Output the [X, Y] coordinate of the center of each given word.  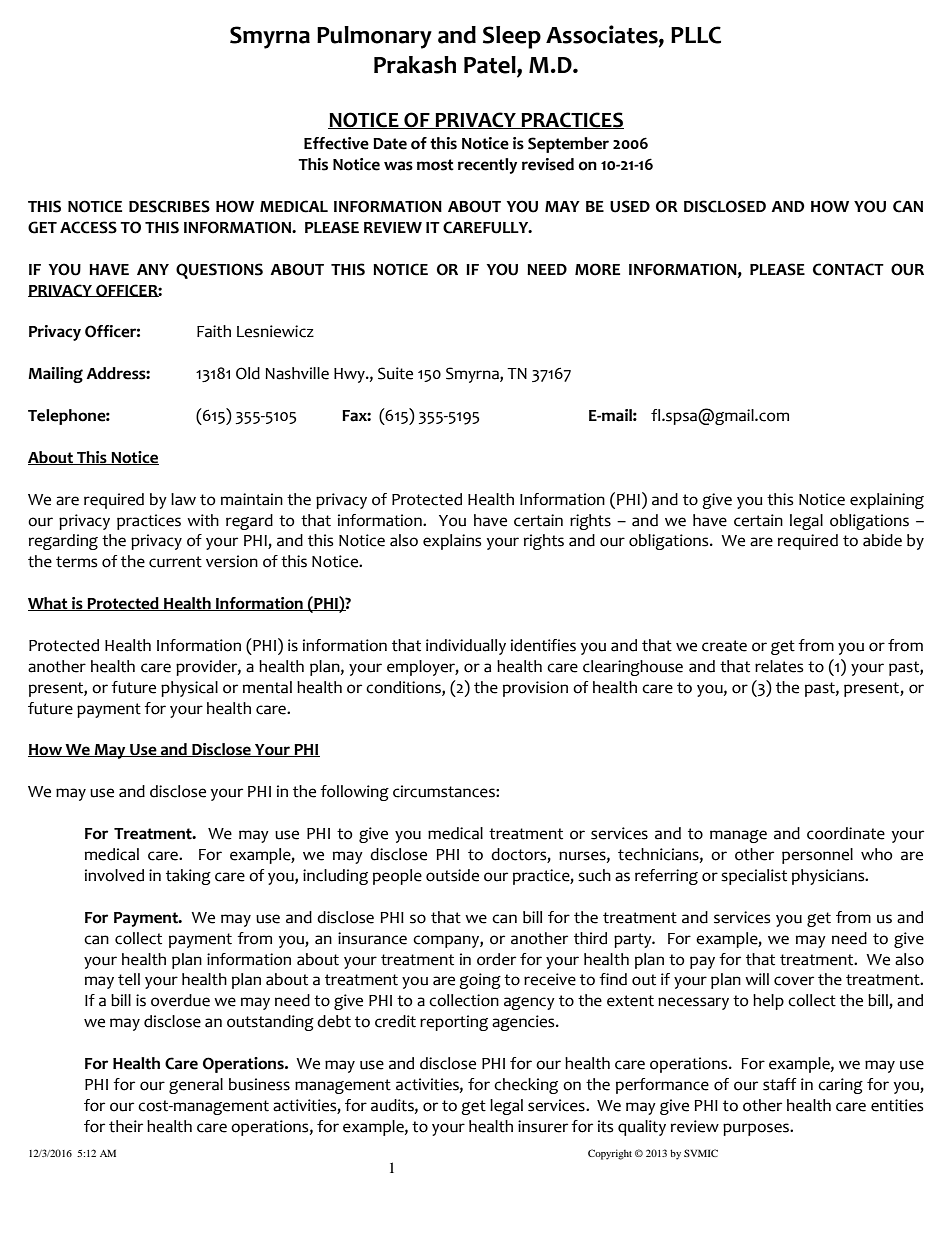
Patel [491, 66]
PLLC [696, 35]
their [126, 1126]
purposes [757, 1129]
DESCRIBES [169, 206]
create [724, 646]
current [175, 562]
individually [466, 647]
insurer [543, 1126]
